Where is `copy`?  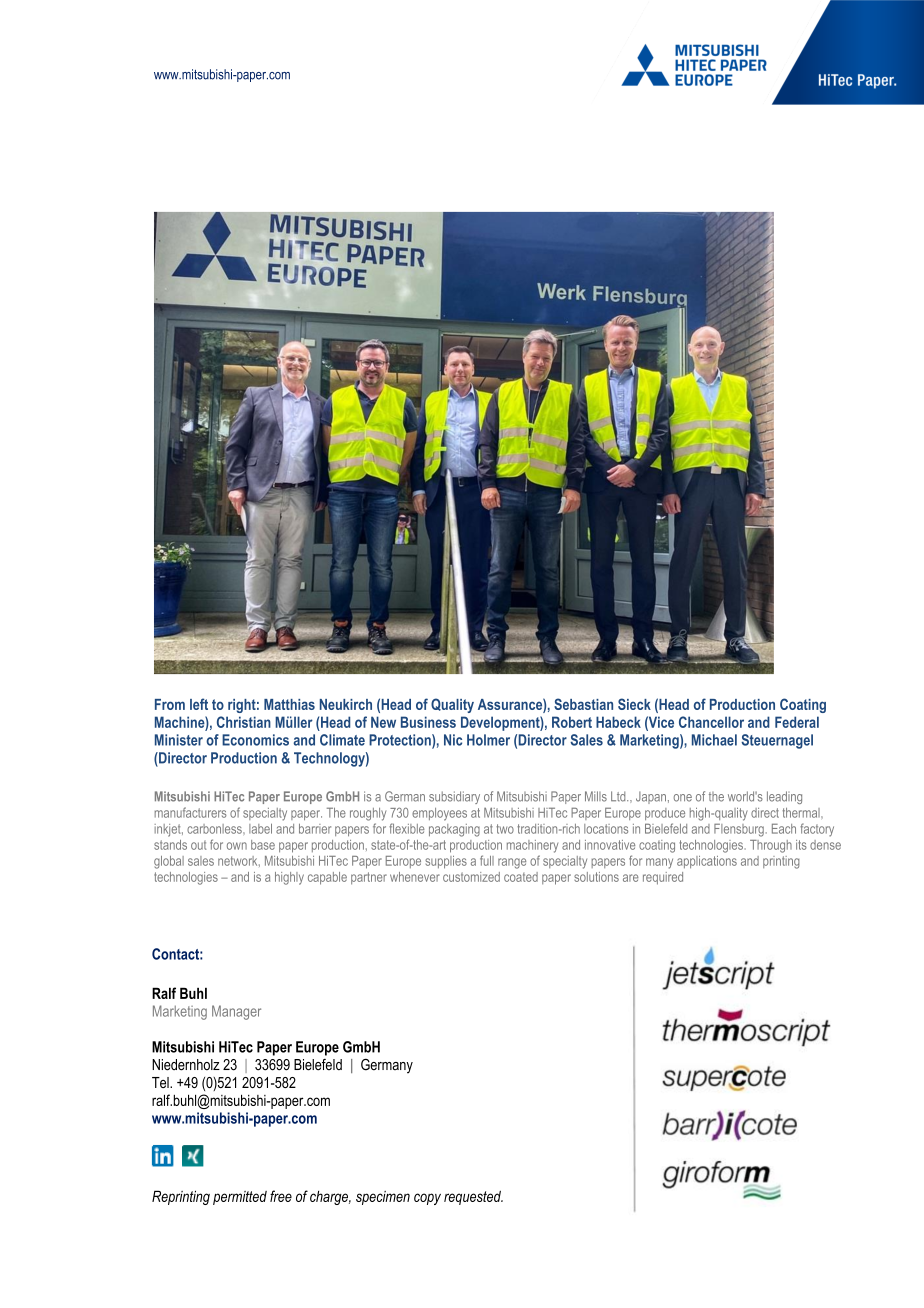
copy is located at coordinates (427, 1199).
